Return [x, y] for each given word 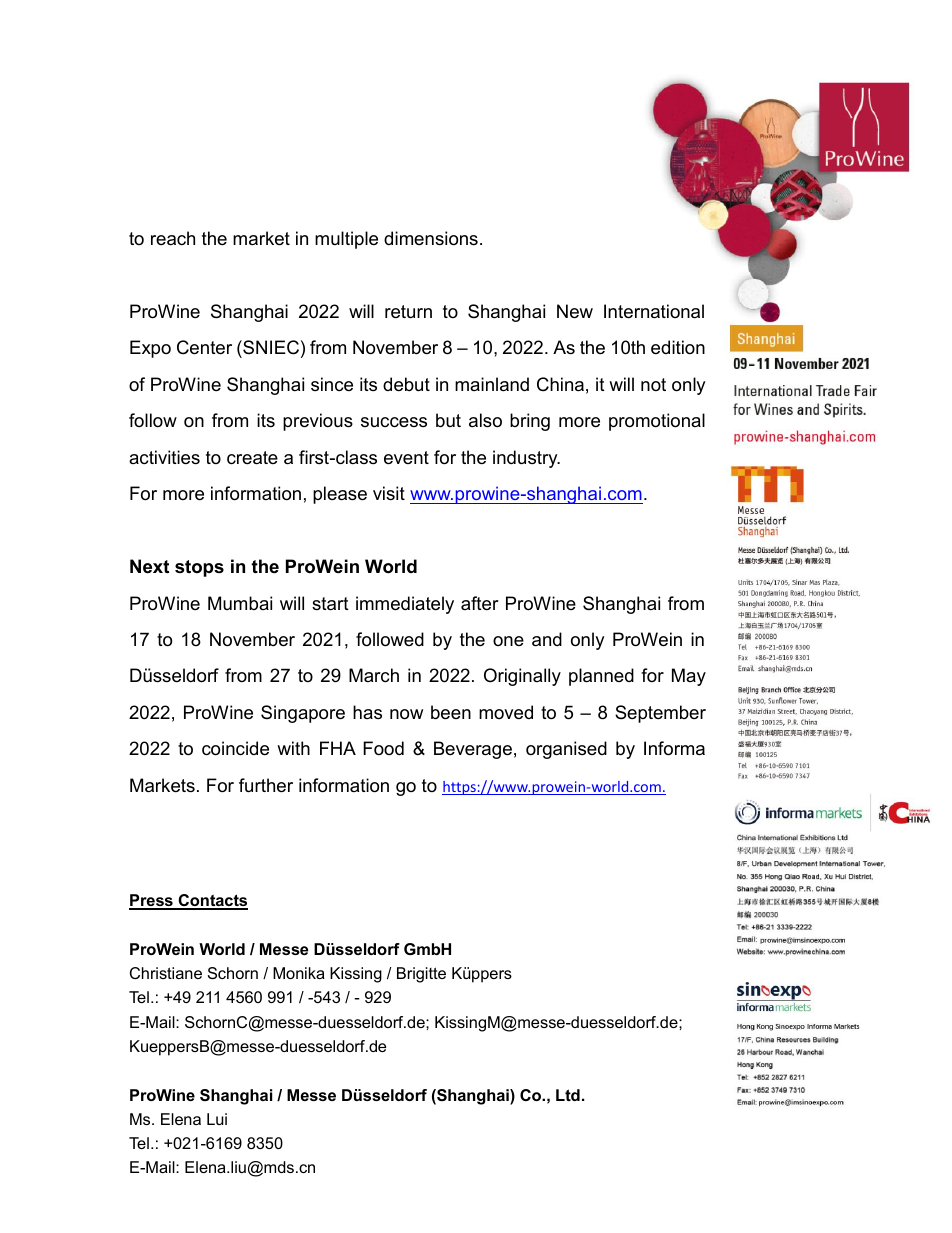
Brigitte [421, 975]
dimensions [431, 238]
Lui [217, 1119]
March [374, 675]
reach [173, 238]
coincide [235, 748]
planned [601, 677]
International [654, 311]
